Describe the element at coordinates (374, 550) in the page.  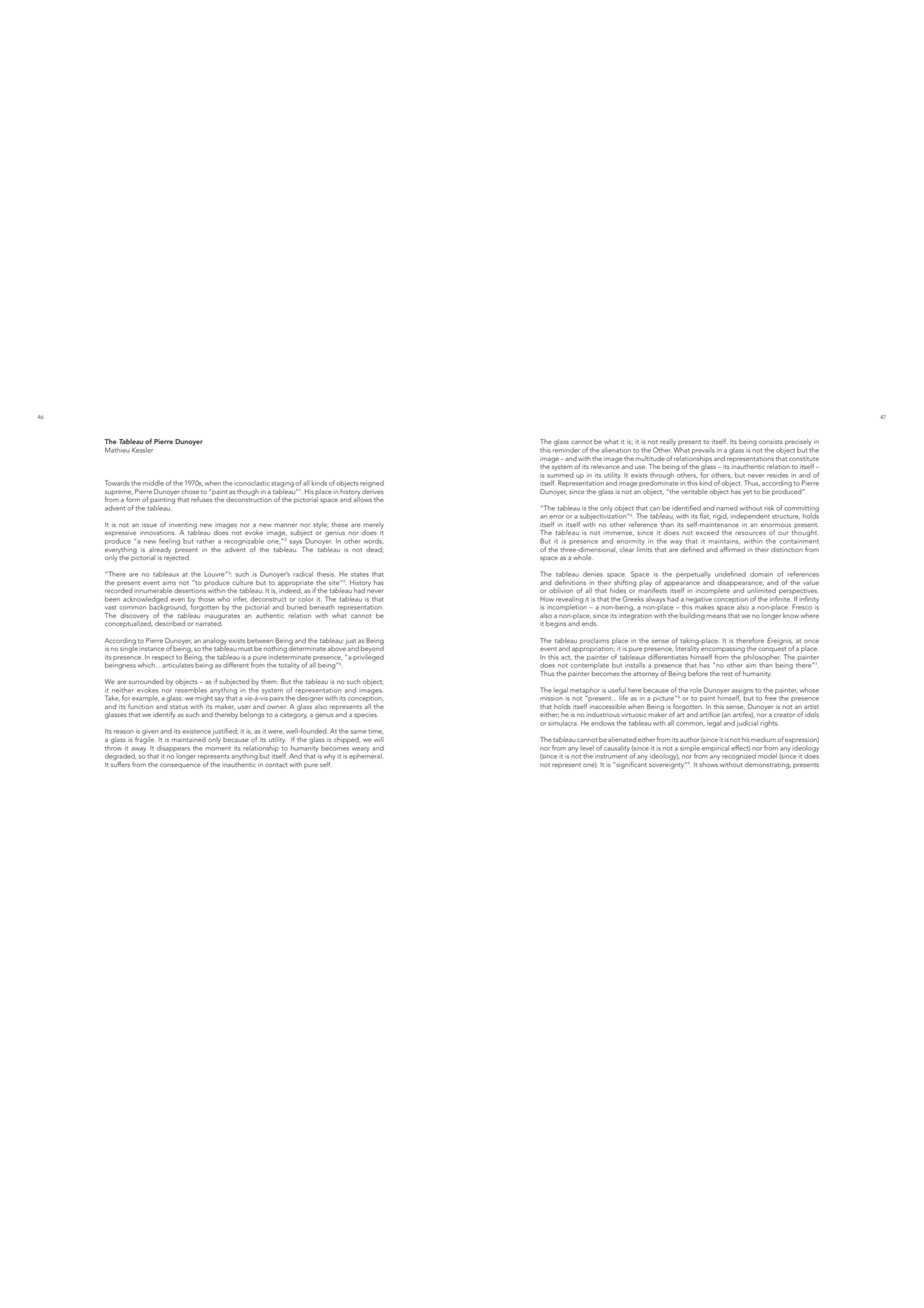
I see `dead` at that location.
